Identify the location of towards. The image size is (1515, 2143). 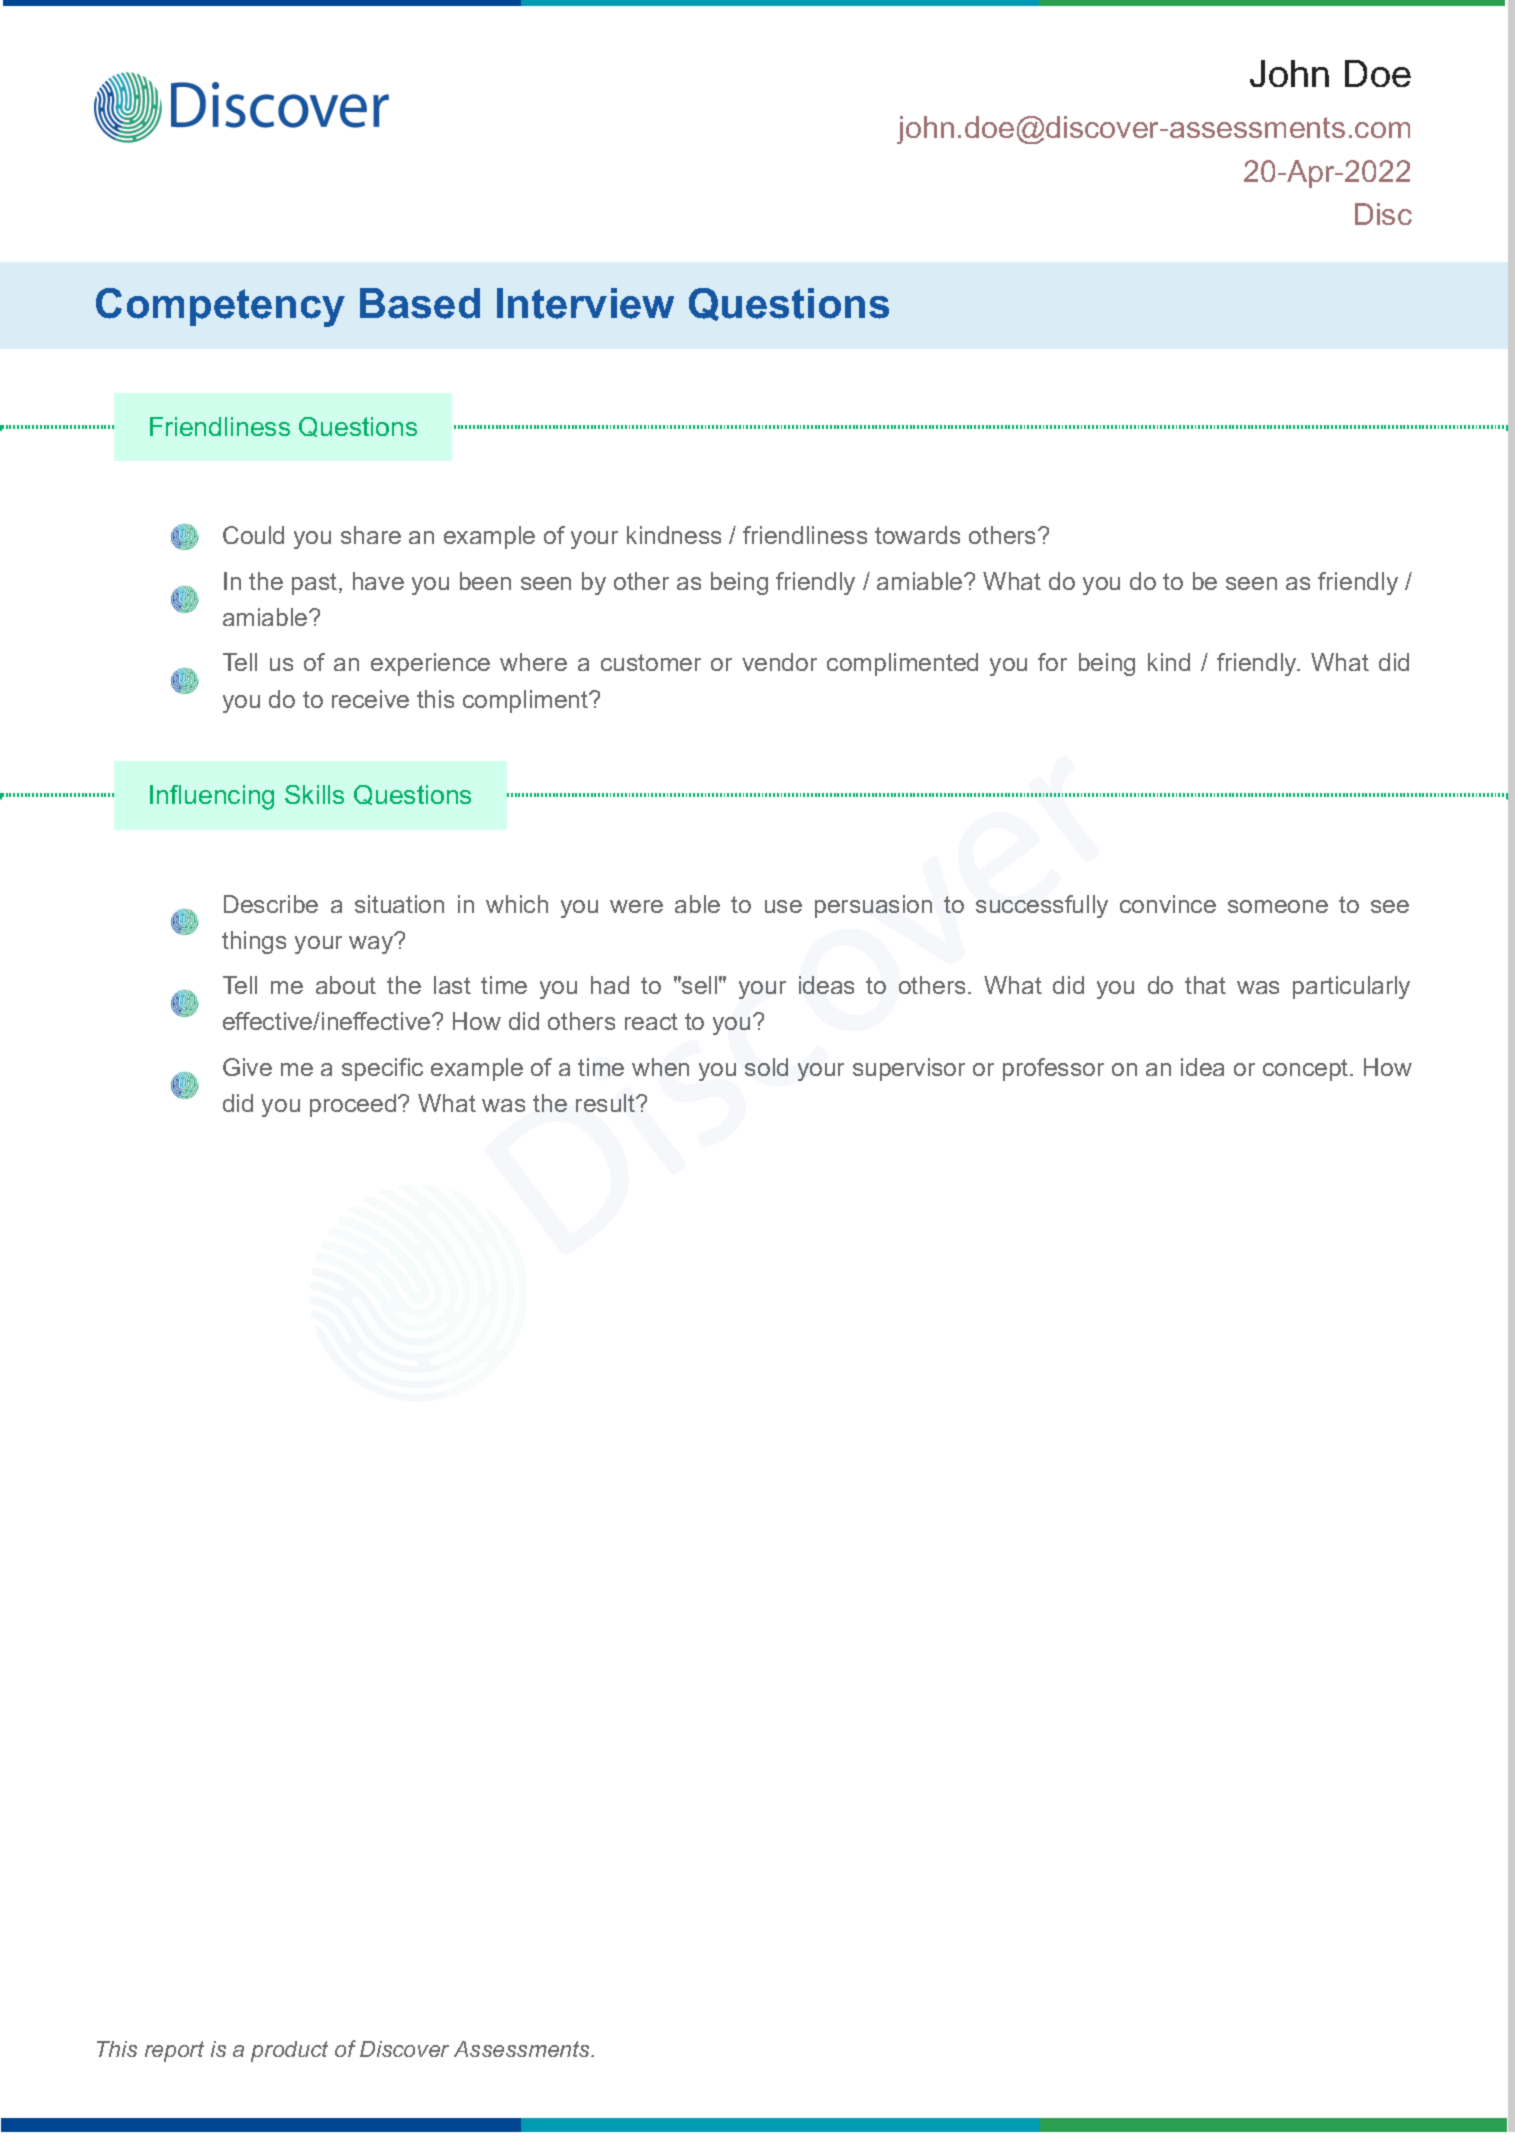
(917, 535).
